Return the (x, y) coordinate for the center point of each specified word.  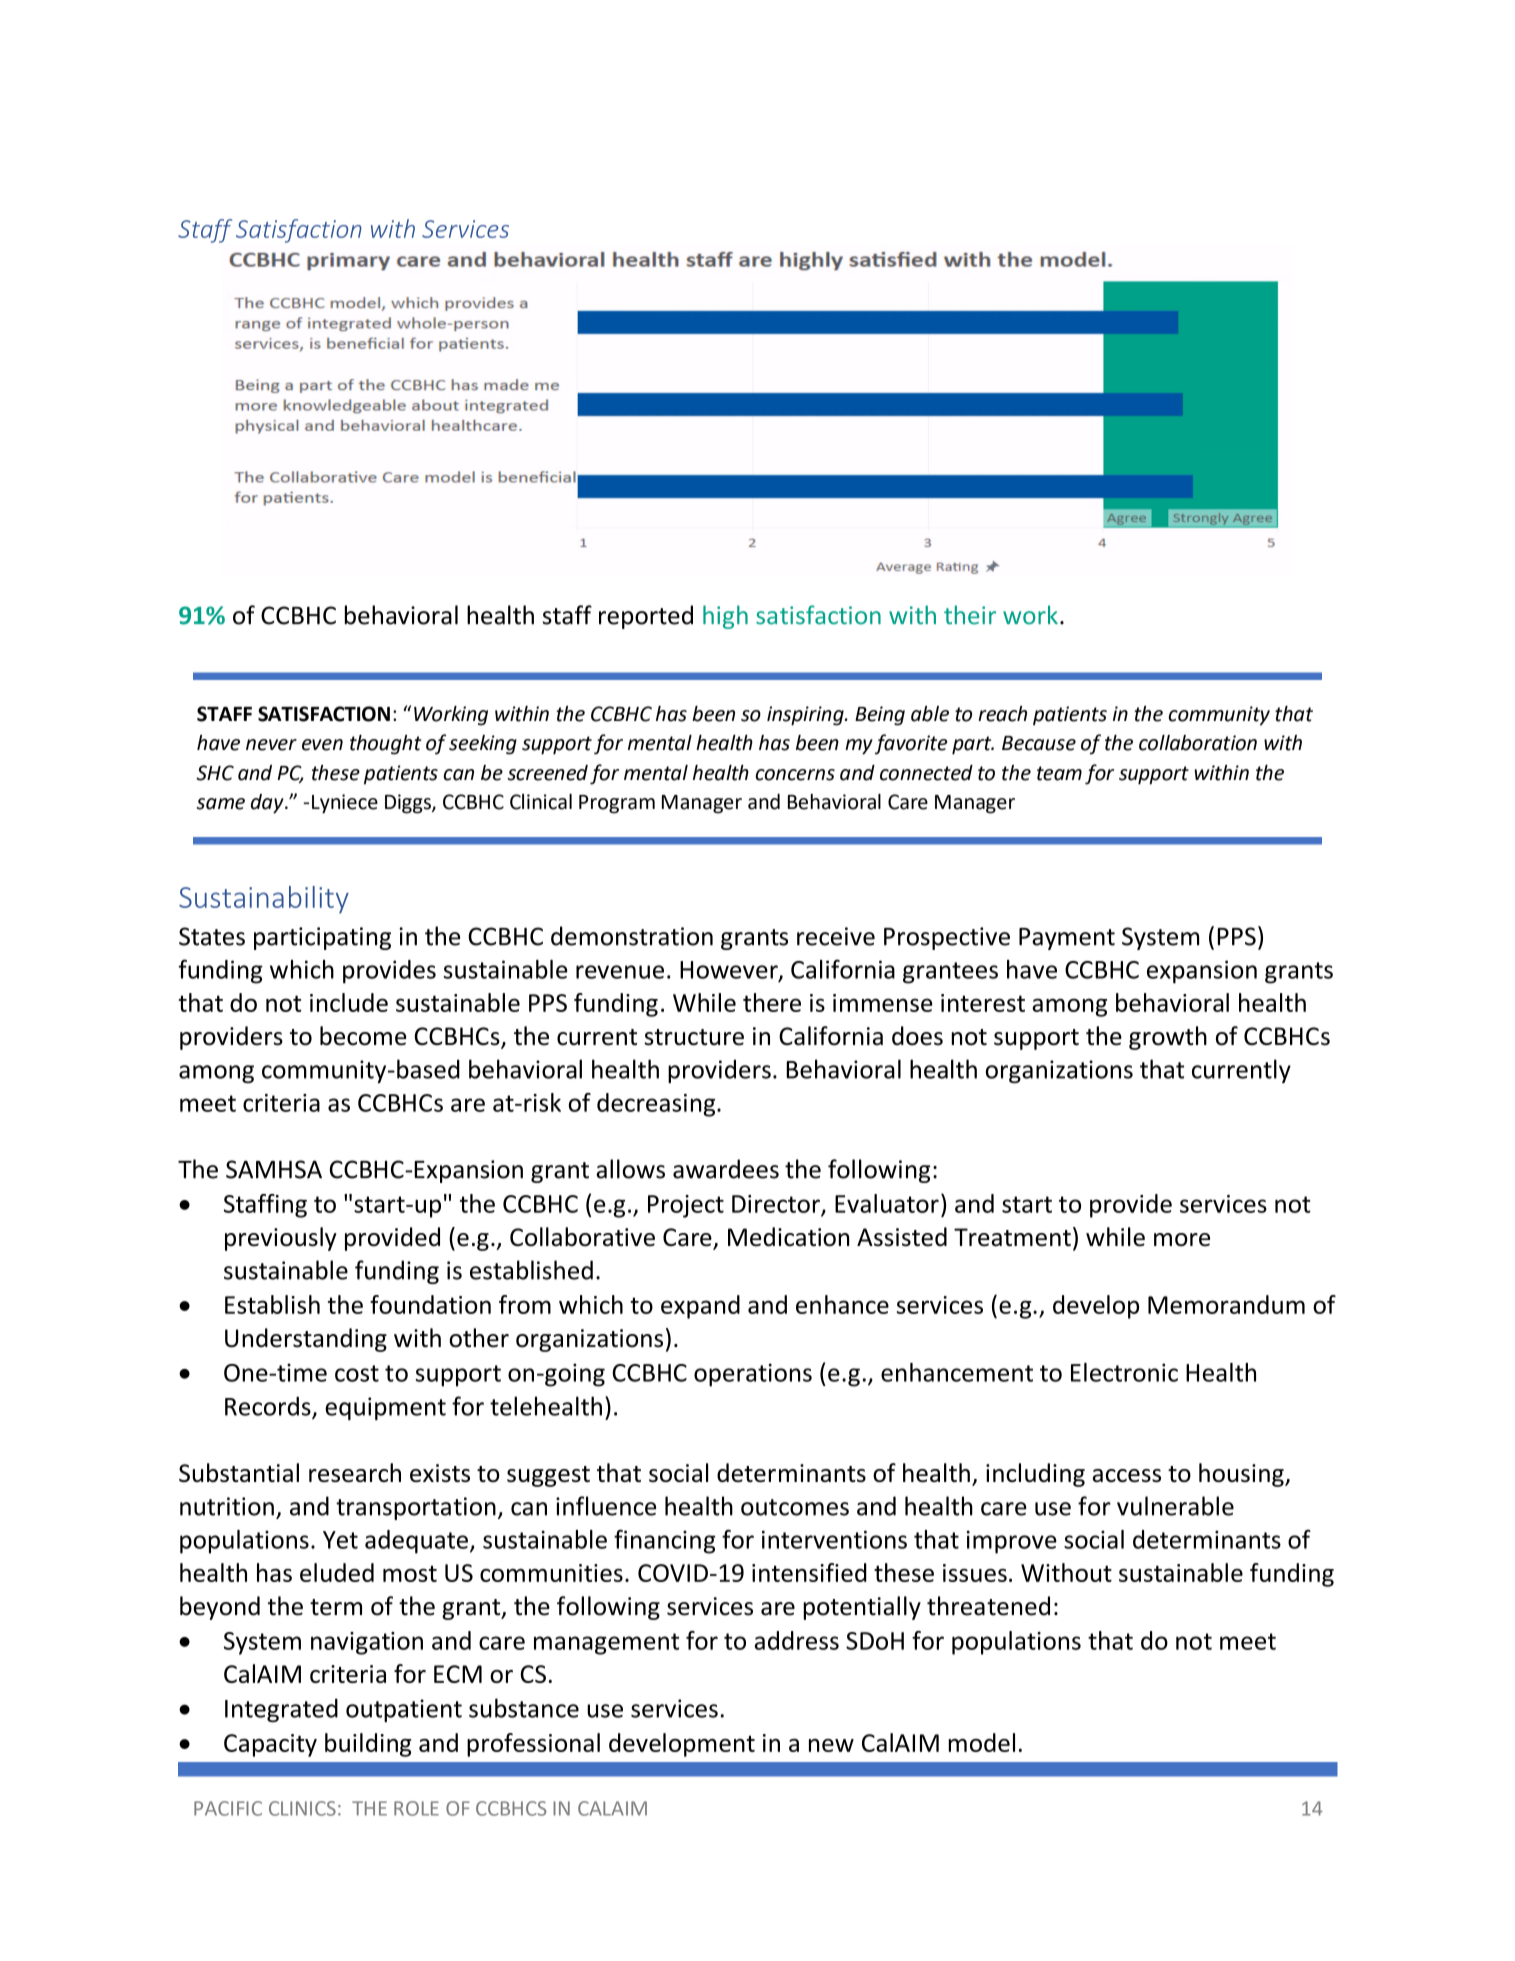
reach (1002, 714)
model (982, 1742)
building (368, 1745)
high (725, 617)
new (831, 1745)
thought (385, 745)
